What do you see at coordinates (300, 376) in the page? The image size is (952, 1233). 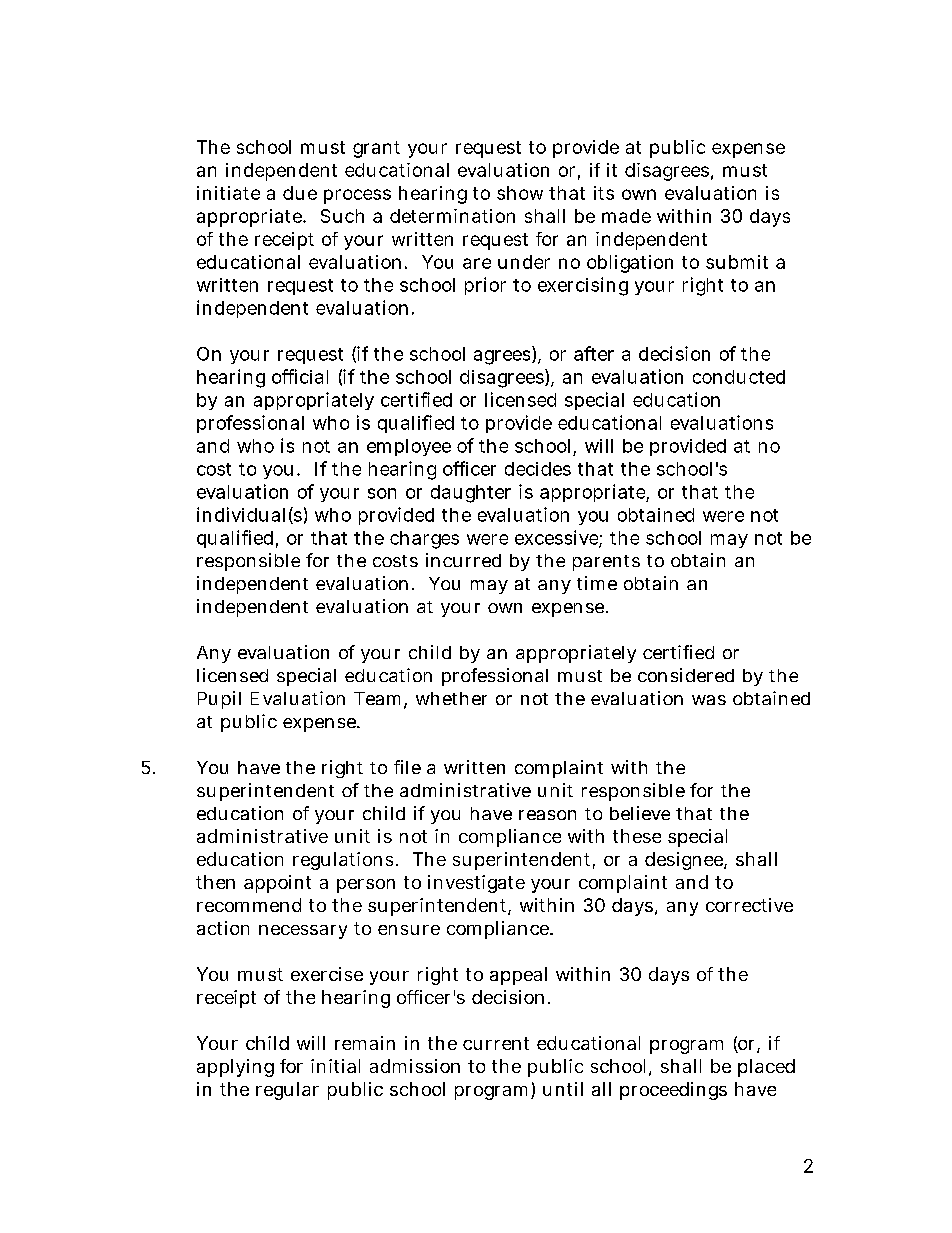 I see `official` at bounding box center [300, 376].
